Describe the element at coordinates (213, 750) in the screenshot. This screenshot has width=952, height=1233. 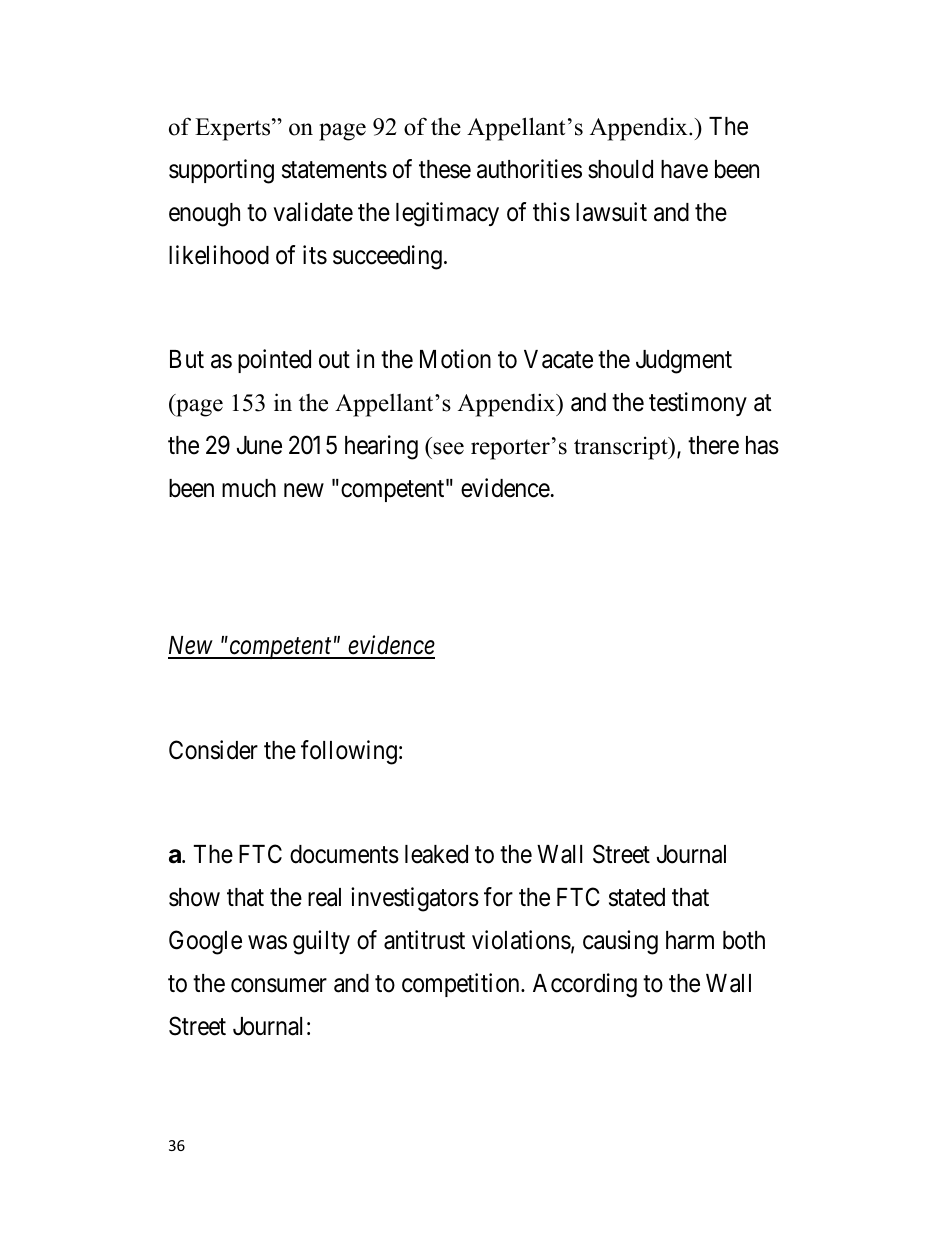
I see `Consider` at that location.
